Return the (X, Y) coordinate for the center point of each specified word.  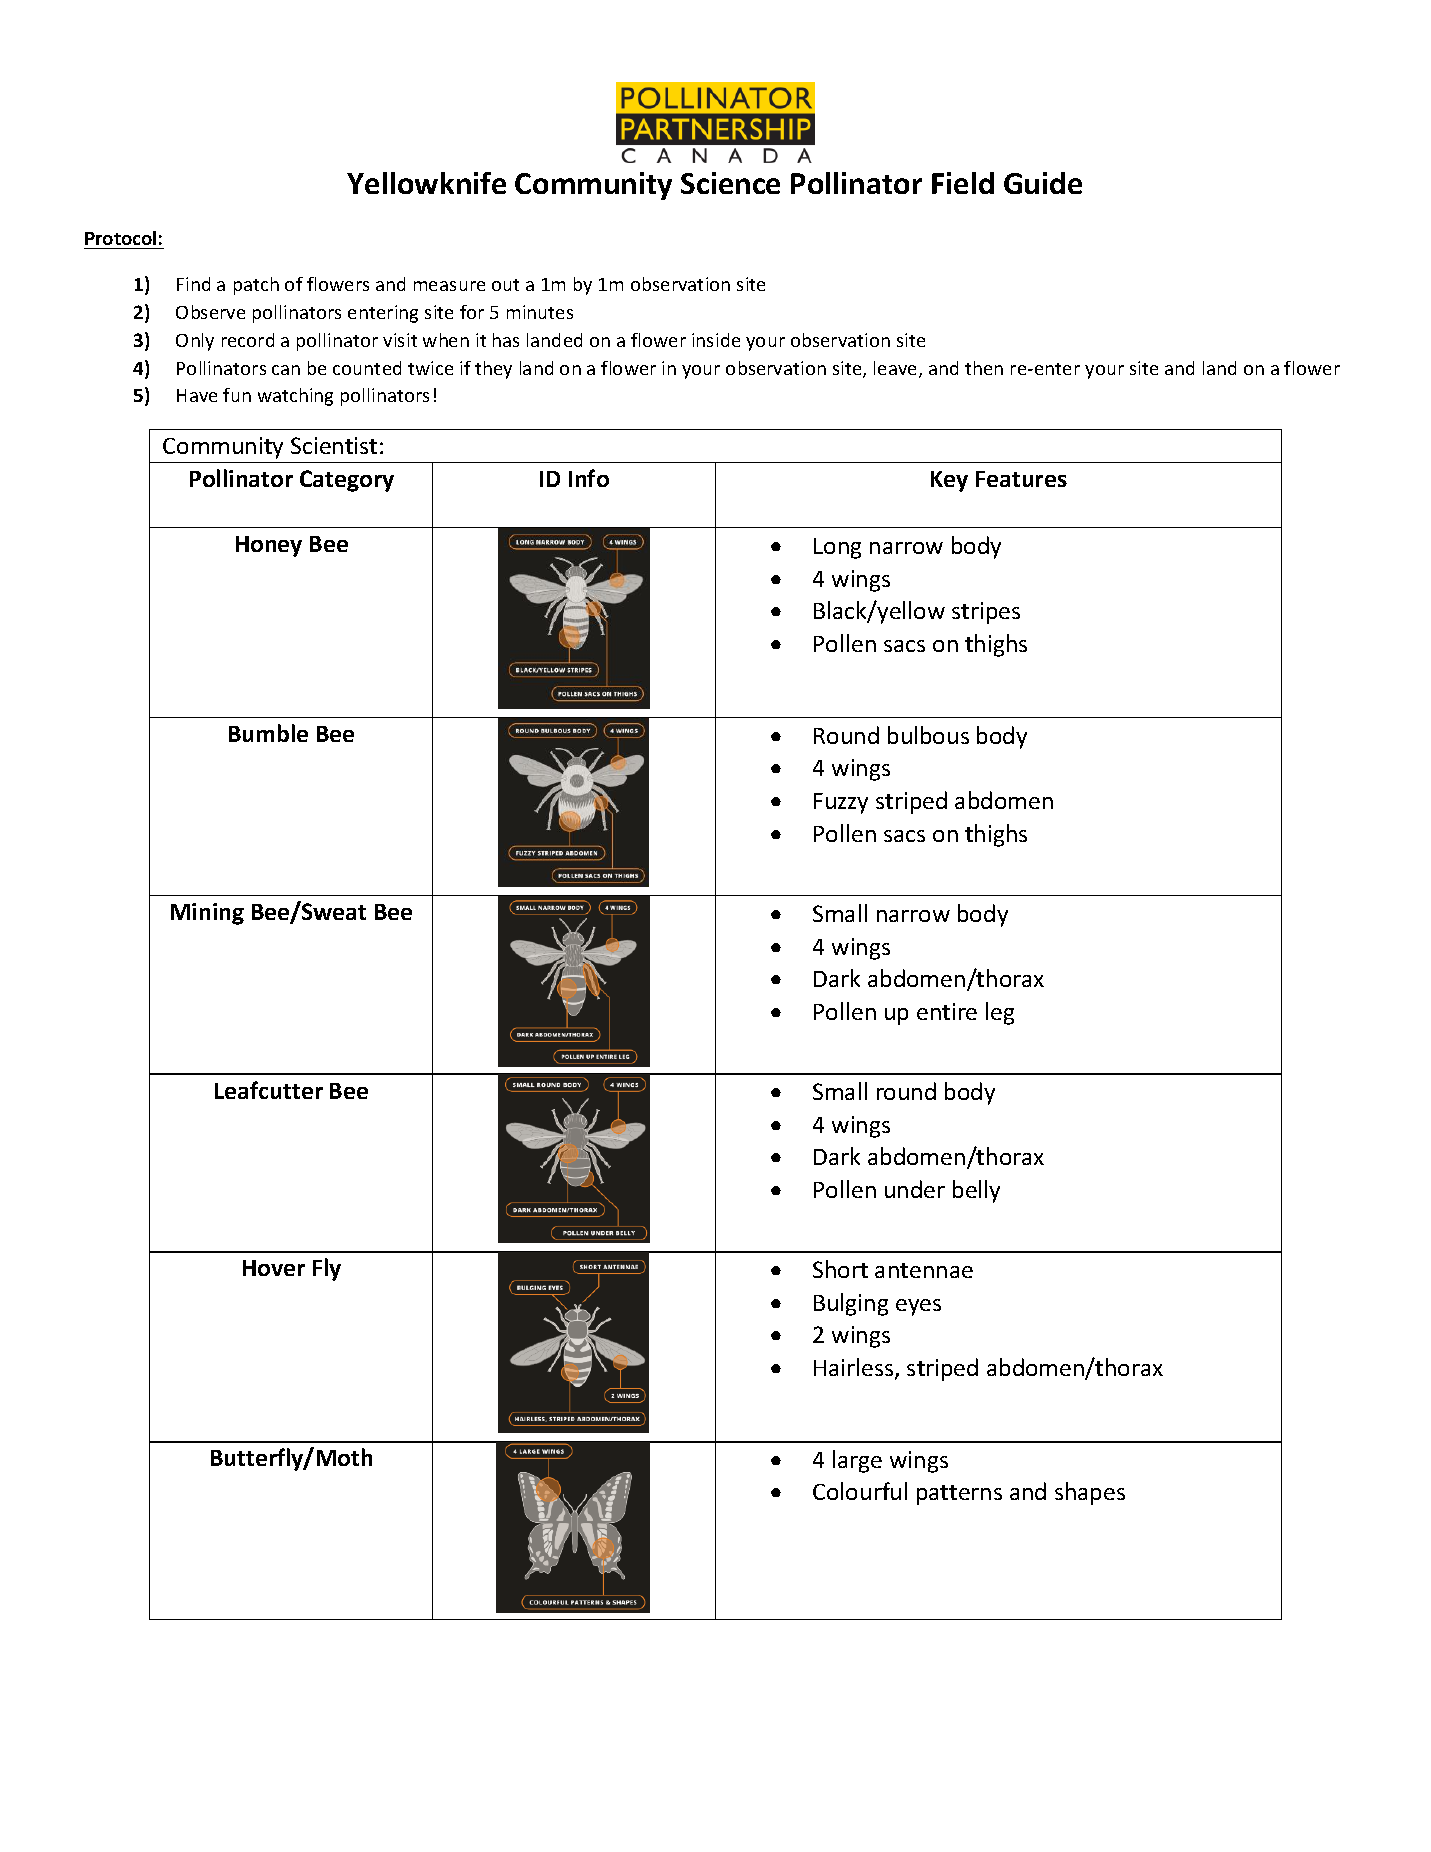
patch (256, 286)
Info (589, 478)
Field (963, 183)
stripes (986, 613)
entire (947, 1011)
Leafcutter (269, 1090)
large (857, 1461)
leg (1000, 1013)
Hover (274, 1268)
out (505, 285)
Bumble (268, 733)
